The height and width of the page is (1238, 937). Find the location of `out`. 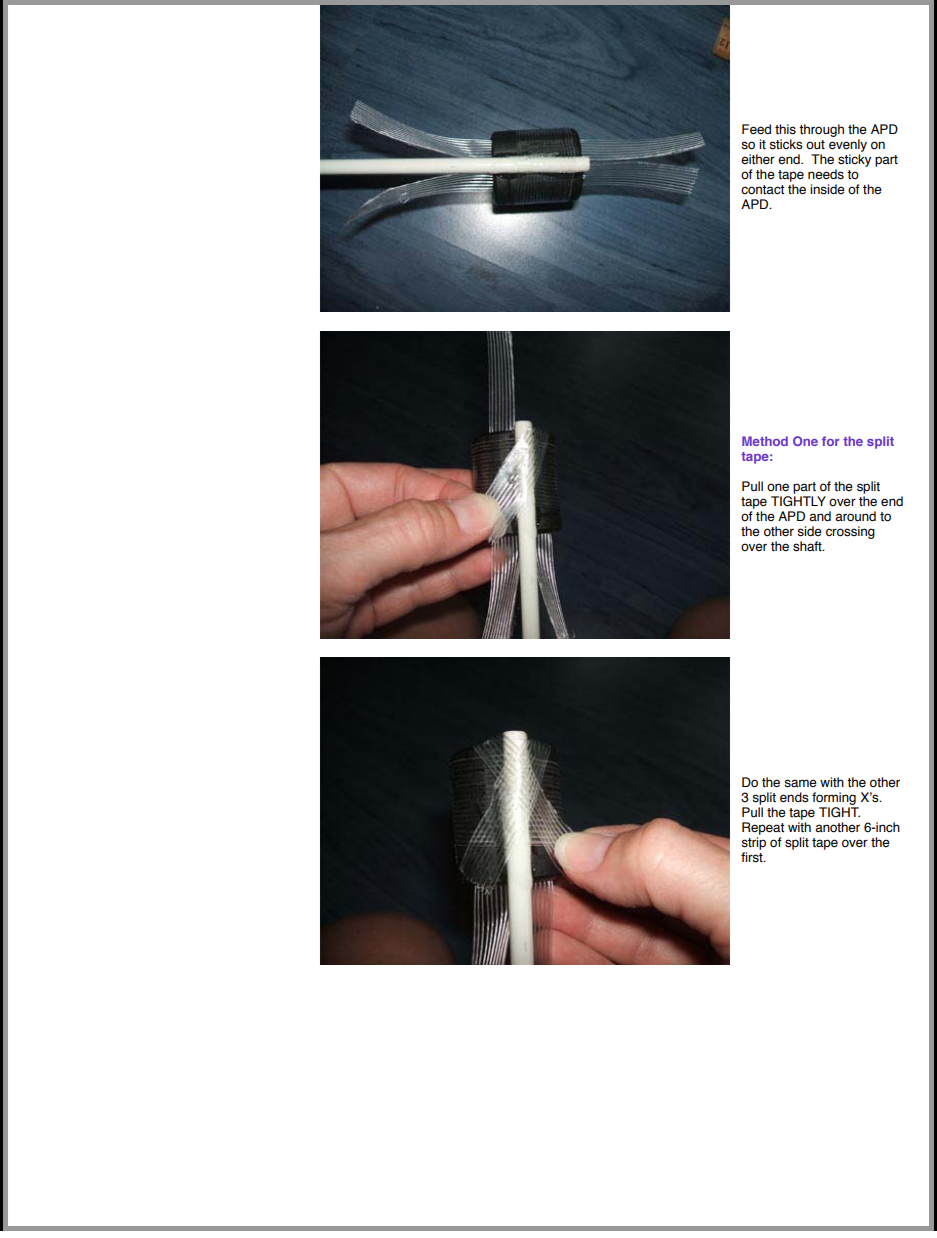

out is located at coordinates (815, 144).
